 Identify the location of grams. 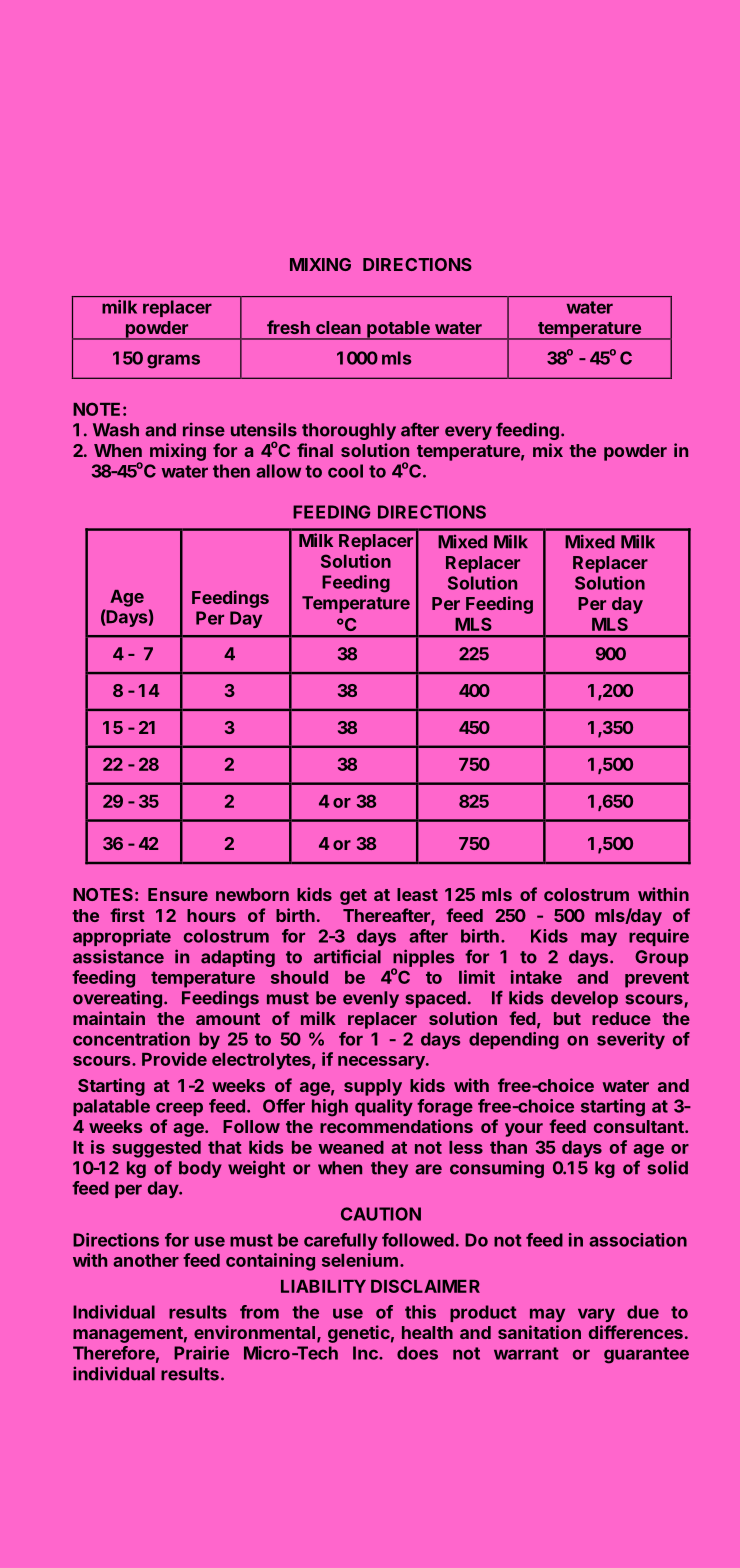
(173, 361).
